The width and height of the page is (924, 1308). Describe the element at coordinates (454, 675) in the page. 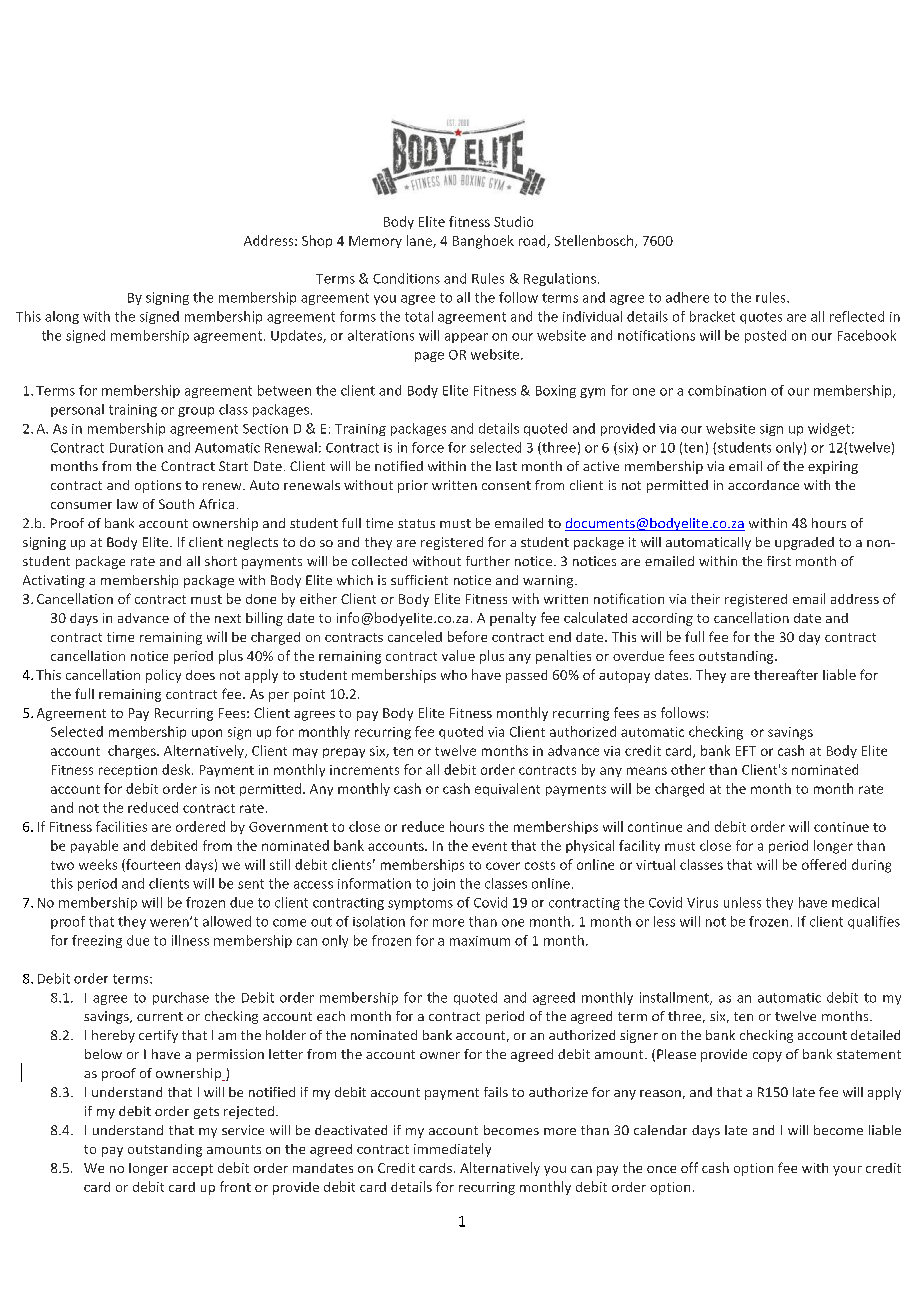

I see `who` at that location.
